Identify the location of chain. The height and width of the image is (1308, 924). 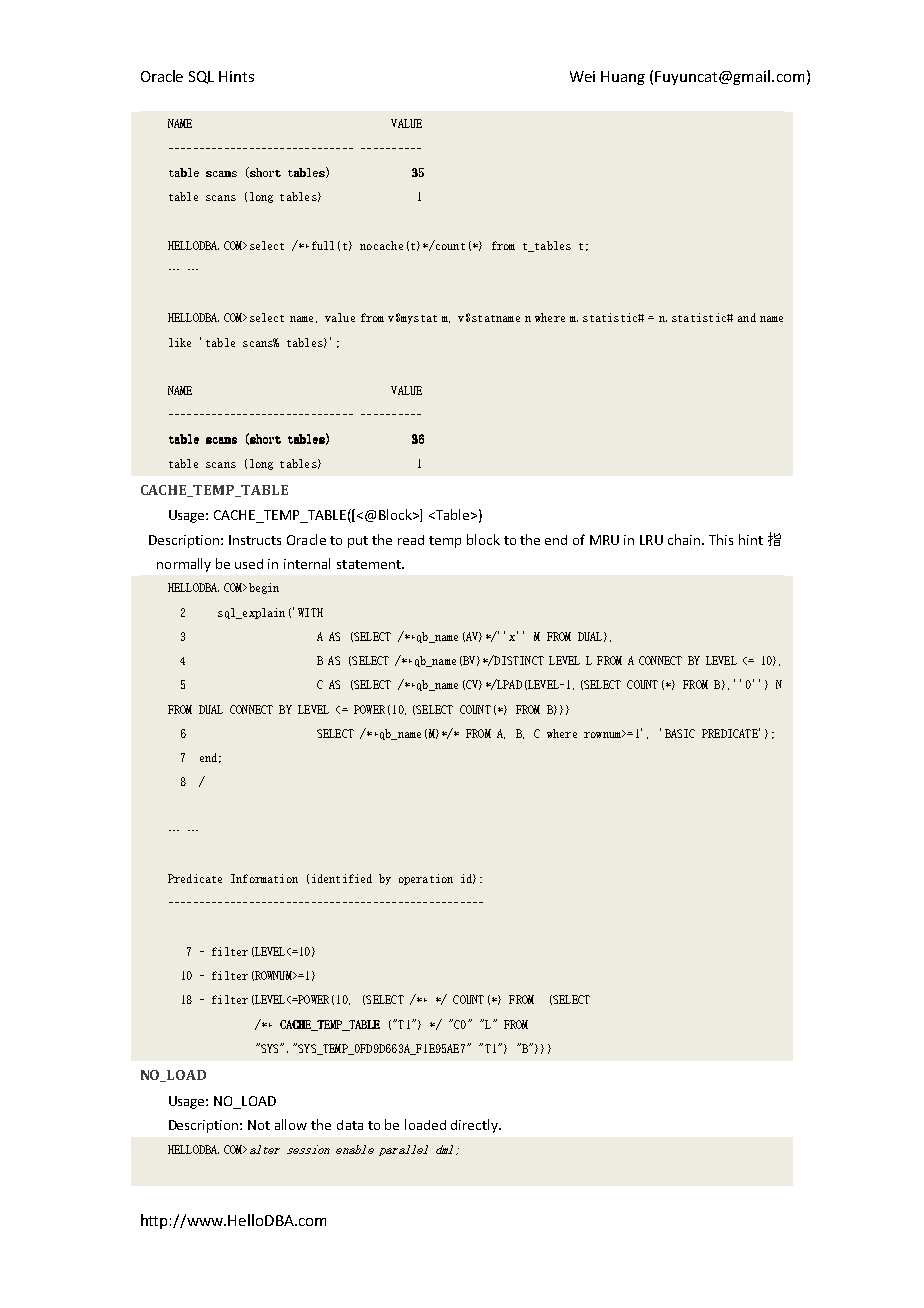
(685, 539).
